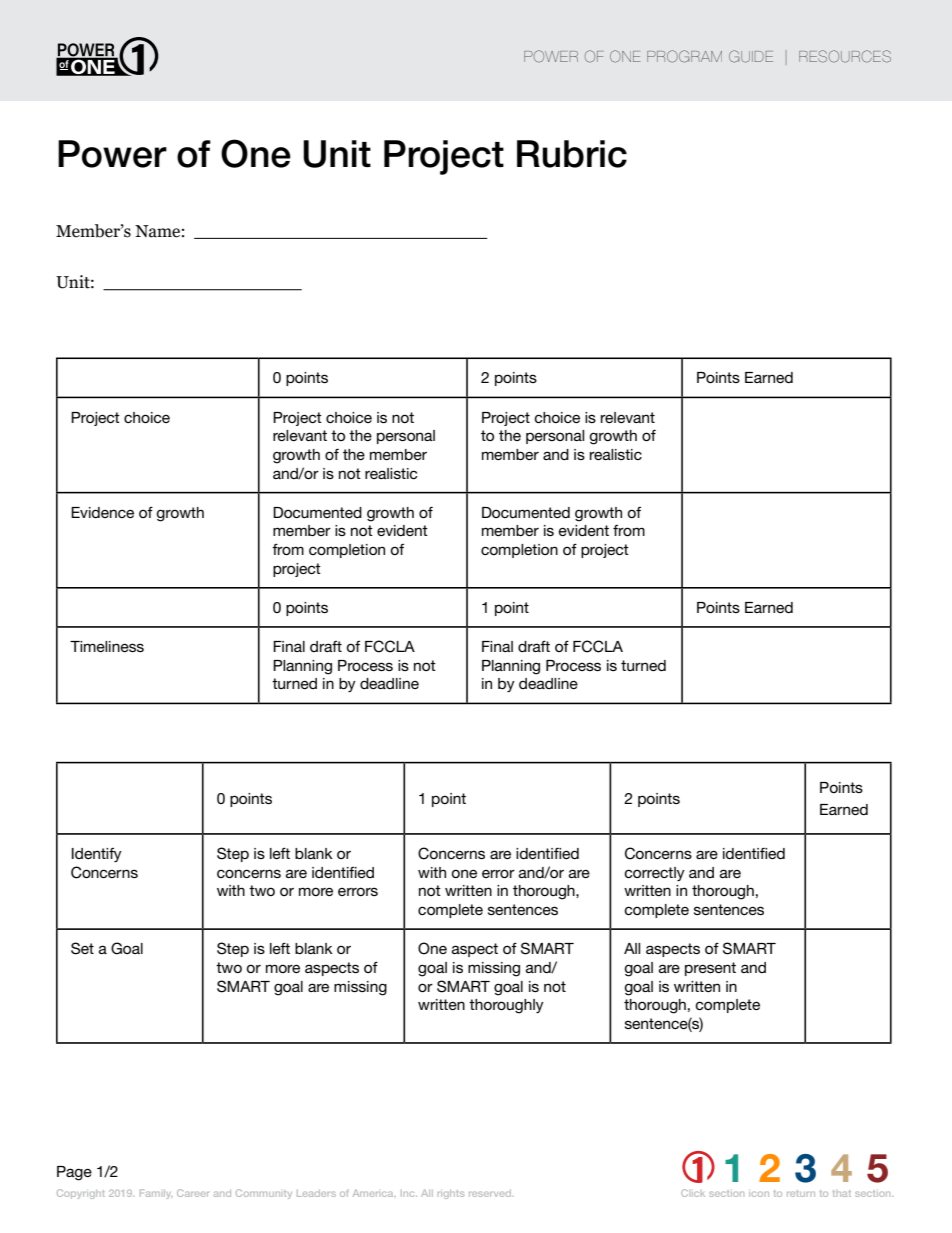 The height and width of the image is (1233, 952). I want to click on RESOURCES, so click(845, 56).
